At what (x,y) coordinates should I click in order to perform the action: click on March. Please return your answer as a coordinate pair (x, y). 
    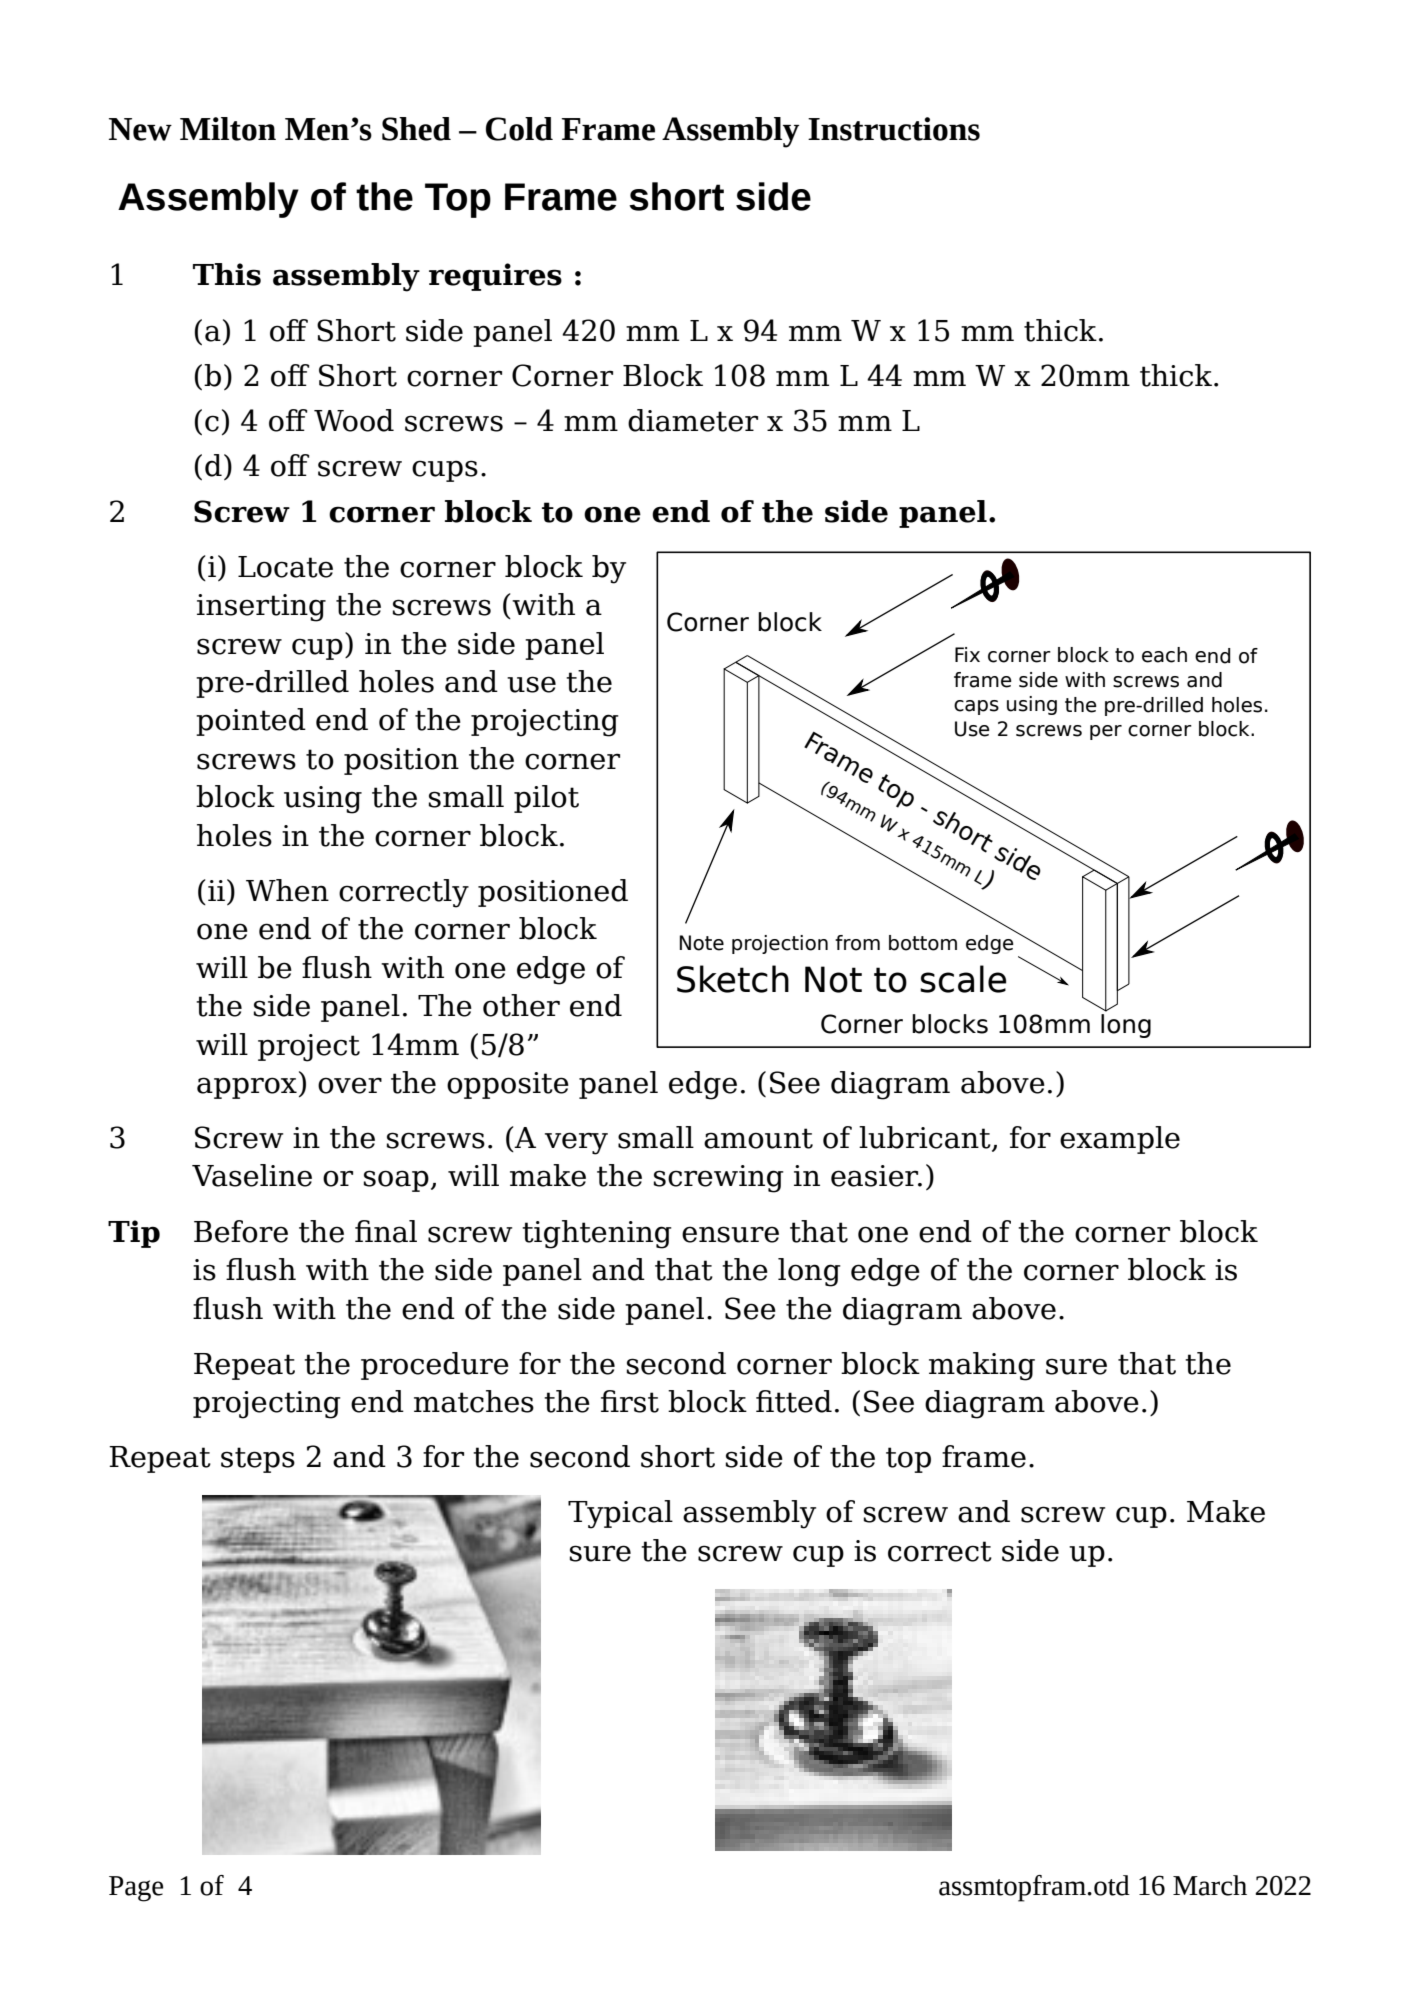
    Looking at the image, I should click on (1210, 1885).
